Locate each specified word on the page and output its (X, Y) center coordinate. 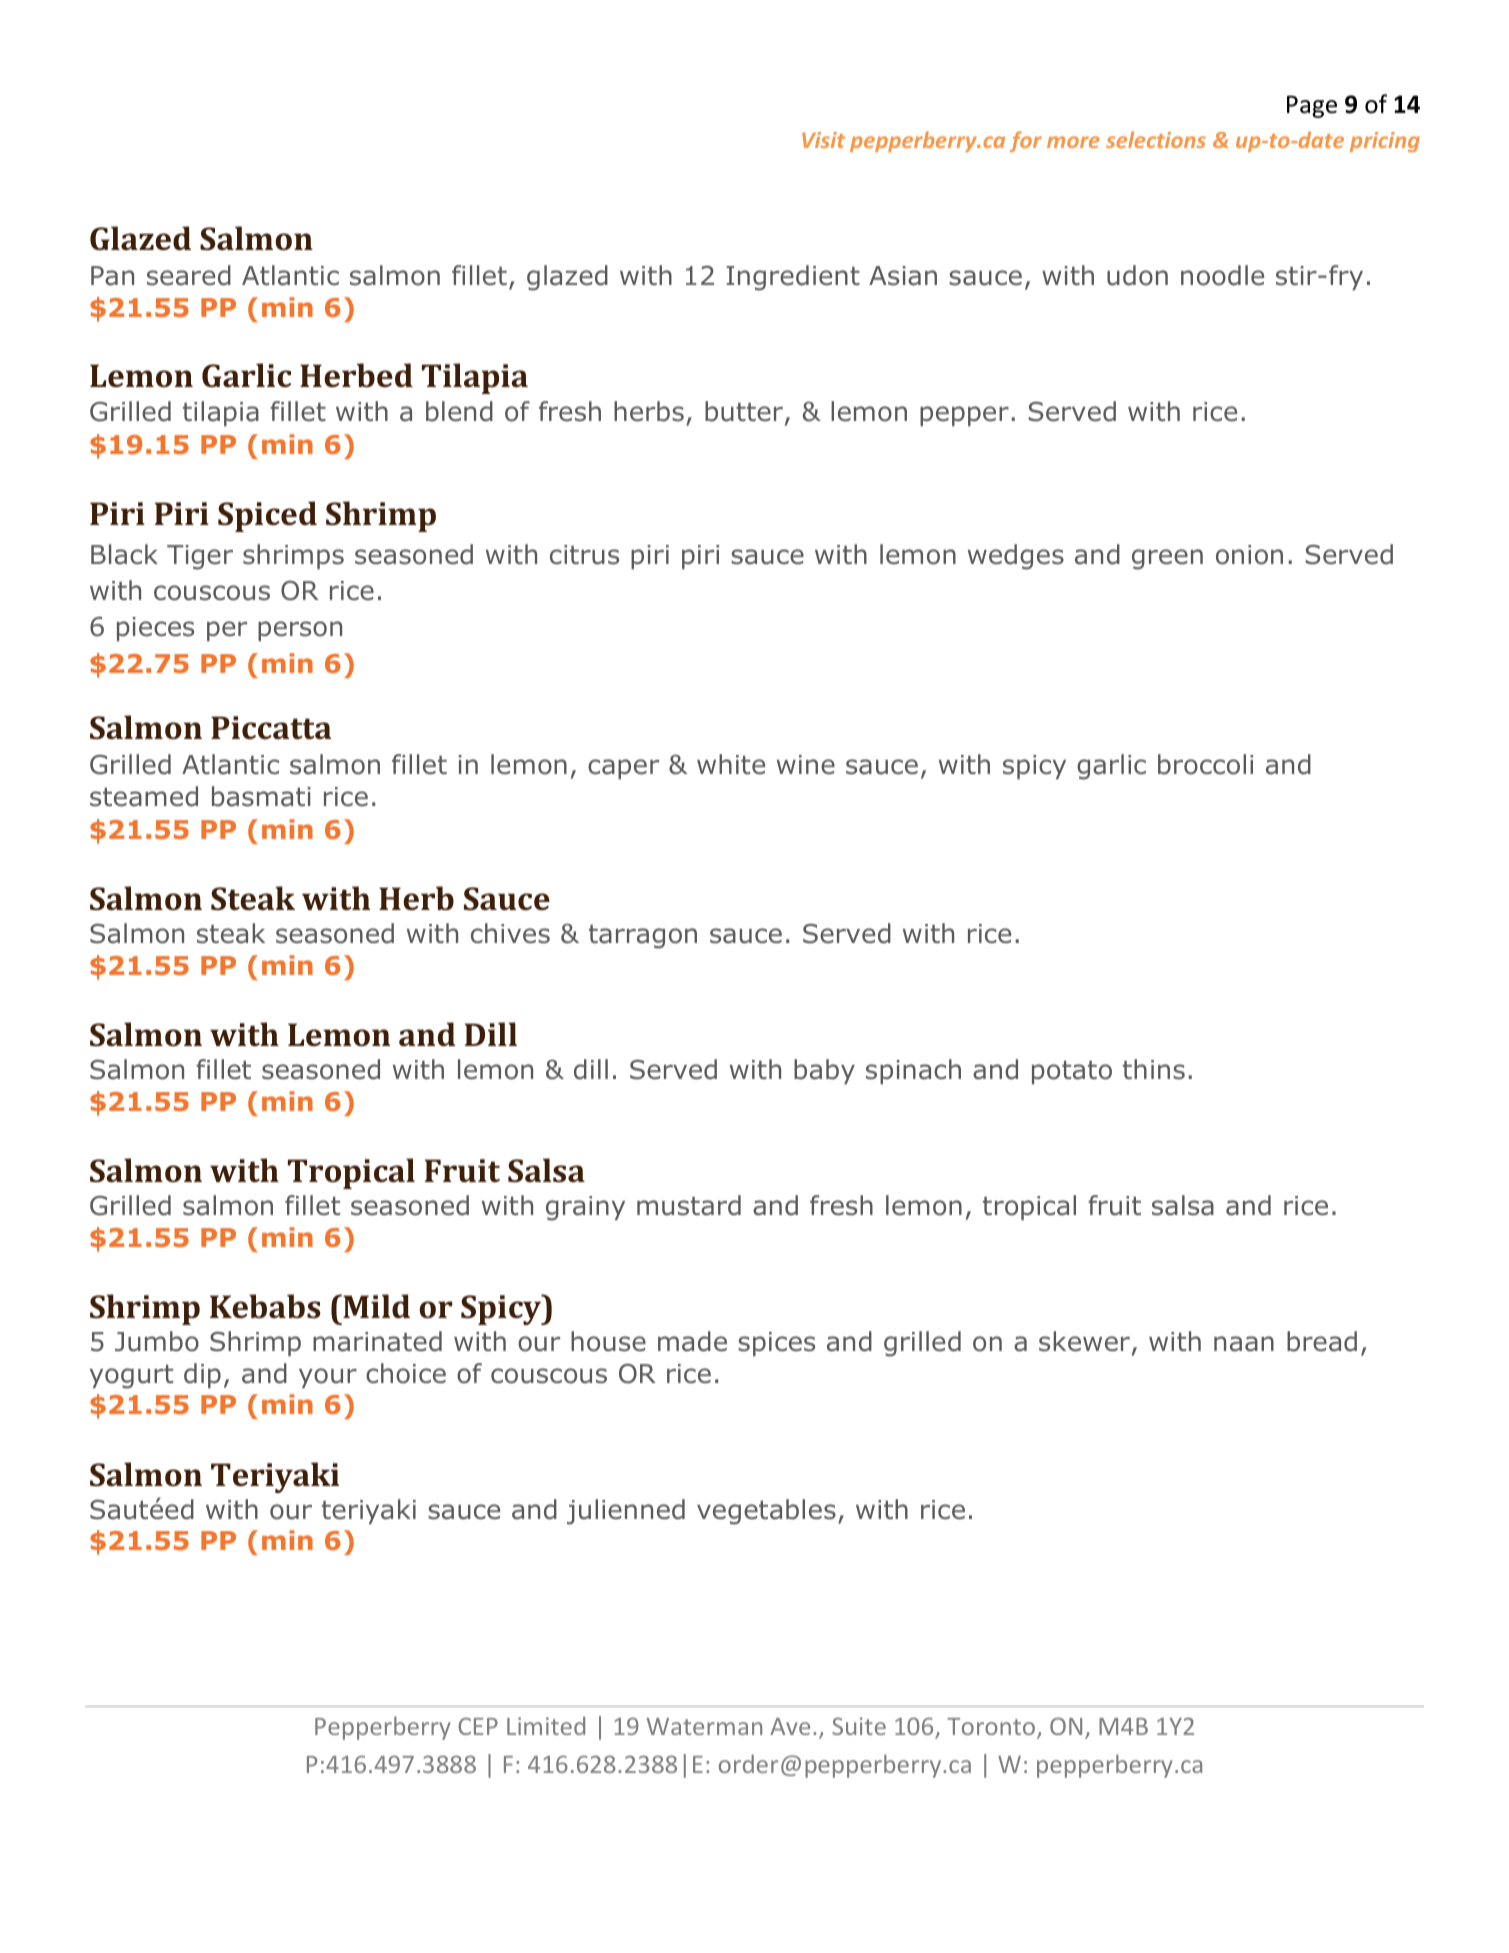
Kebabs (265, 1306)
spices (776, 1344)
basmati (261, 796)
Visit (823, 140)
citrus (584, 555)
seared (189, 275)
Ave (790, 1726)
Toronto (991, 1726)
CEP (478, 1726)
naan (1244, 1344)
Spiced (267, 516)
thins (1154, 1069)
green (1167, 559)
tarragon (643, 937)
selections (1156, 139)
